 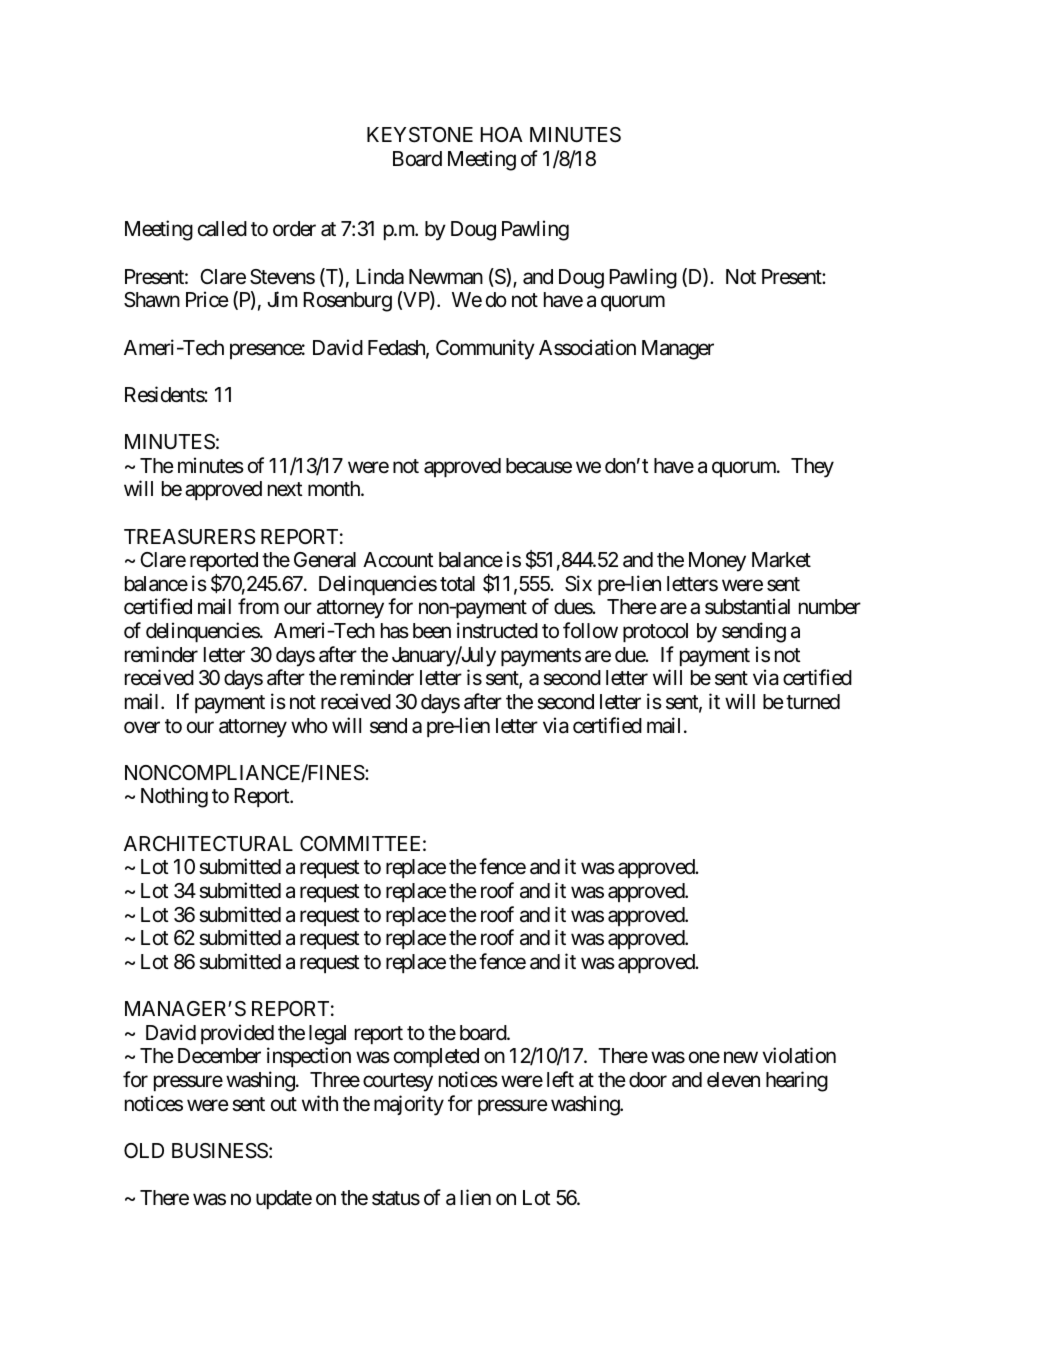 I want to click on Nothing, so click(x=174, y=797).
